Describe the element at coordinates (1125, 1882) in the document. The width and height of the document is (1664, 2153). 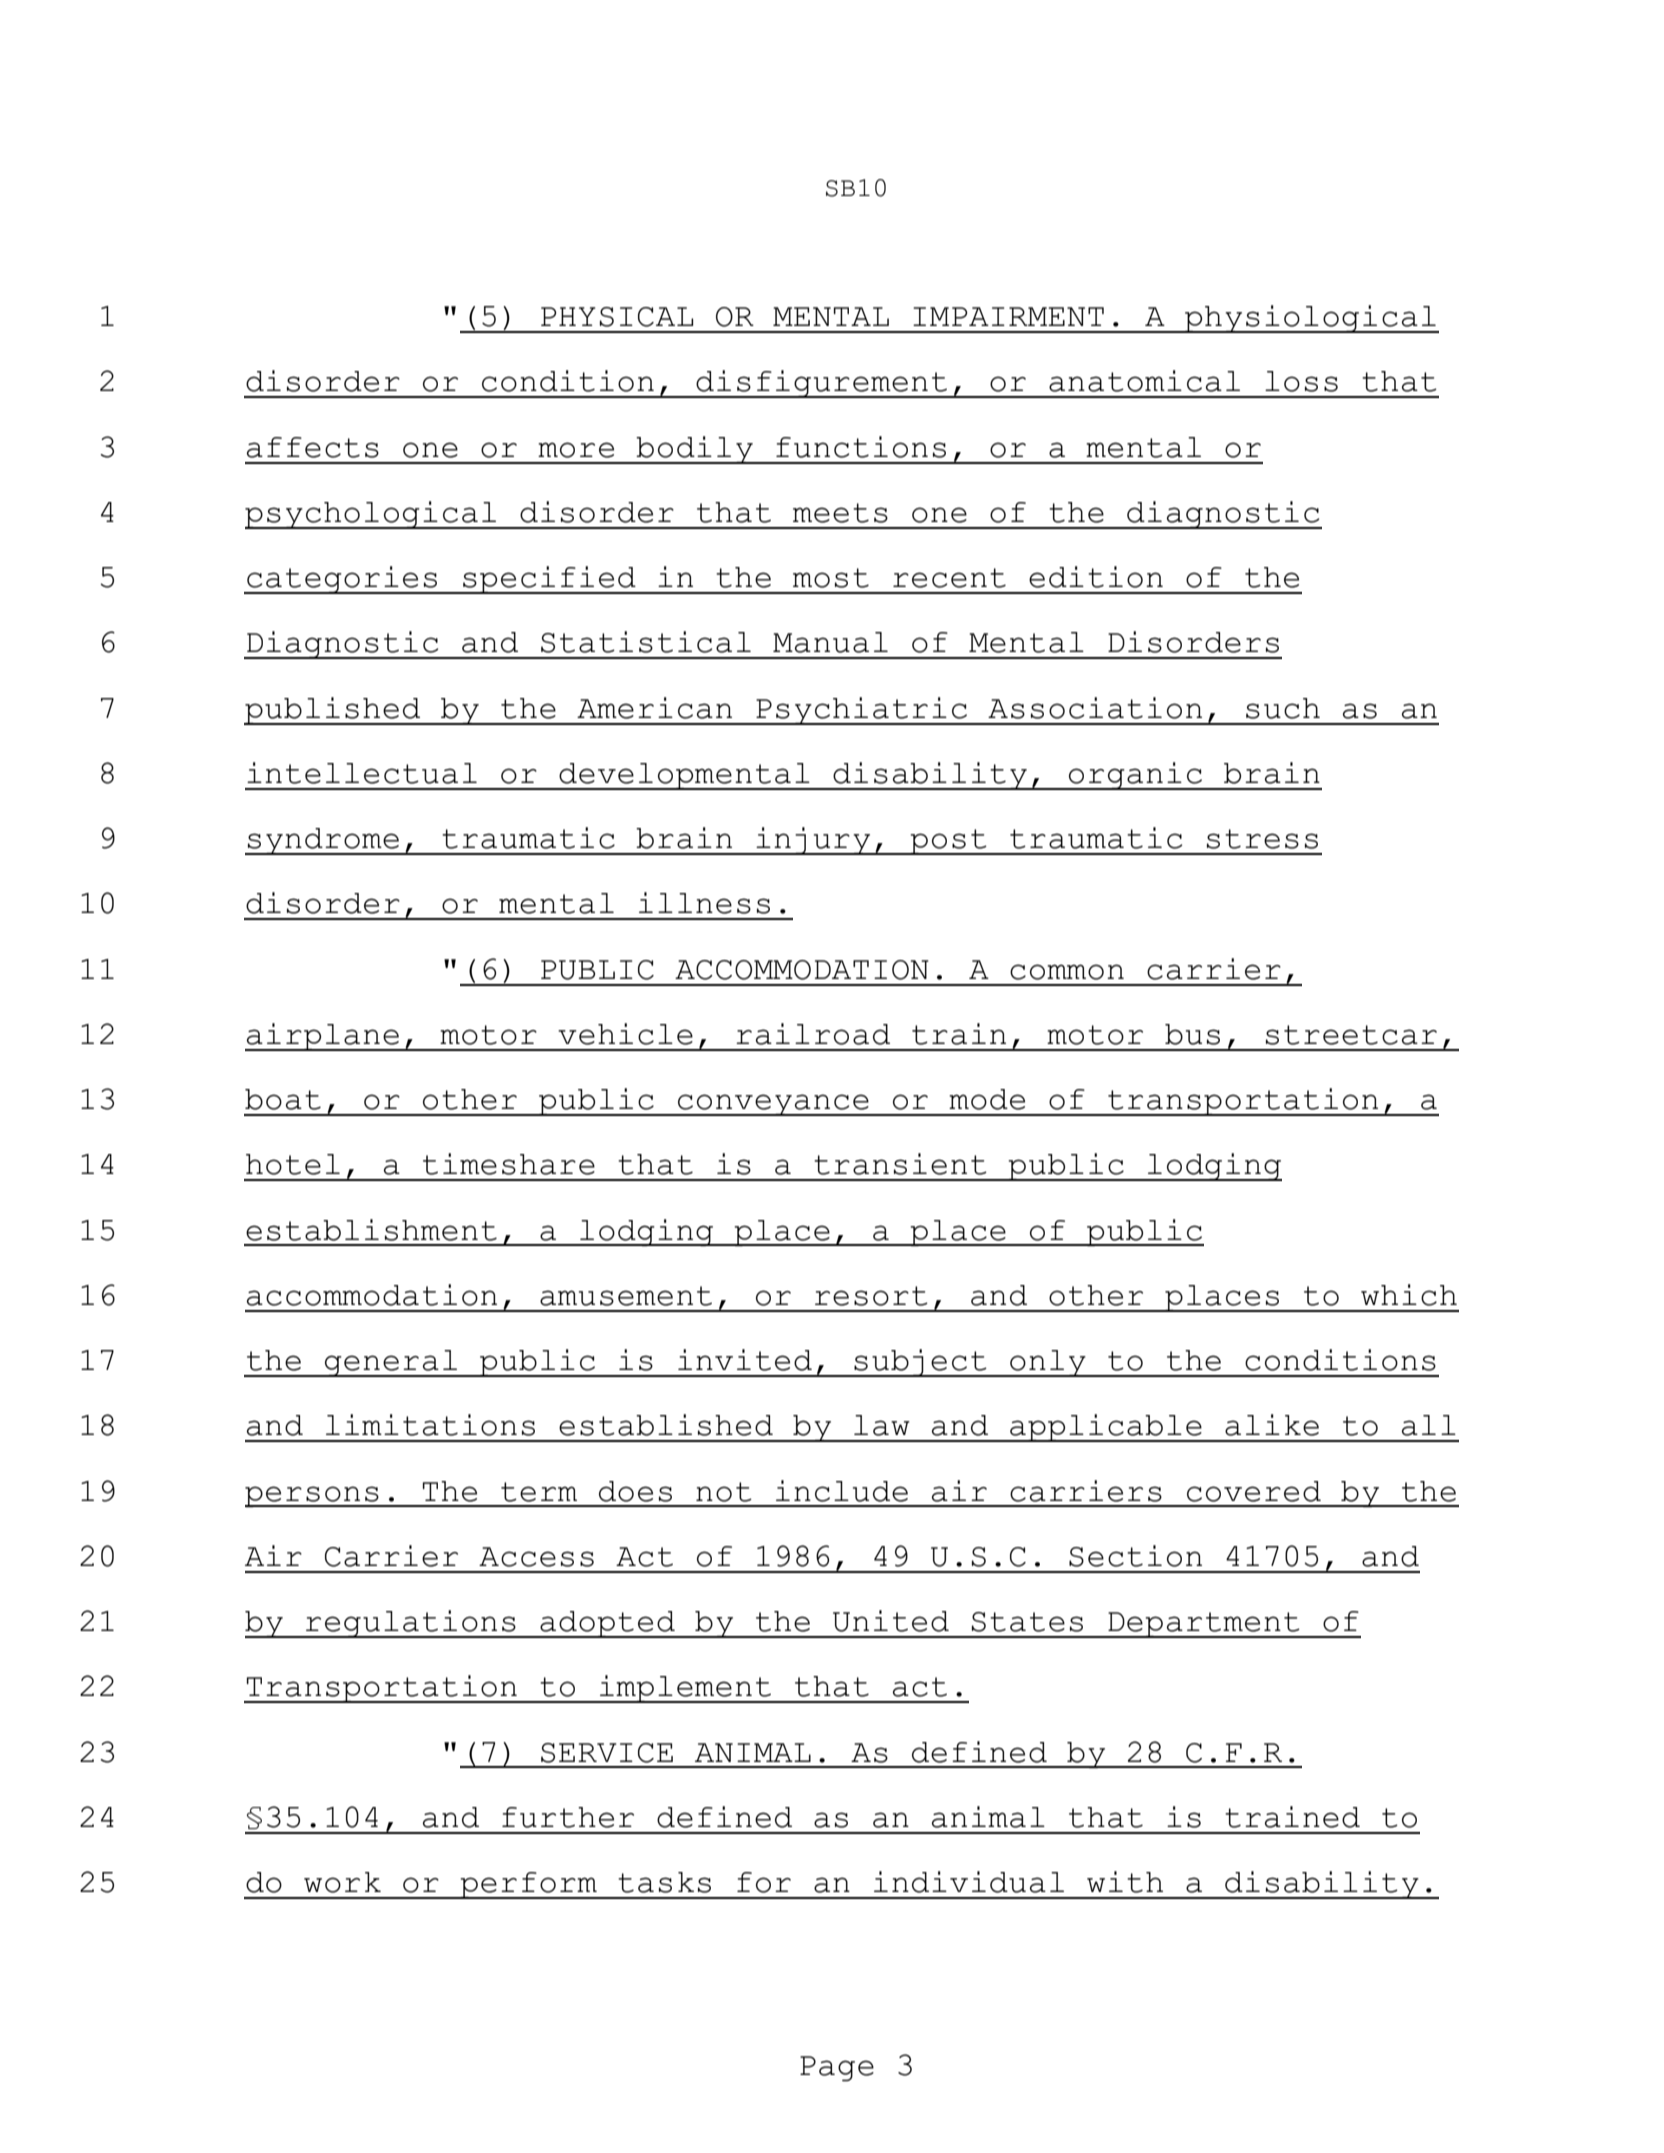
I see `with` at that location.
